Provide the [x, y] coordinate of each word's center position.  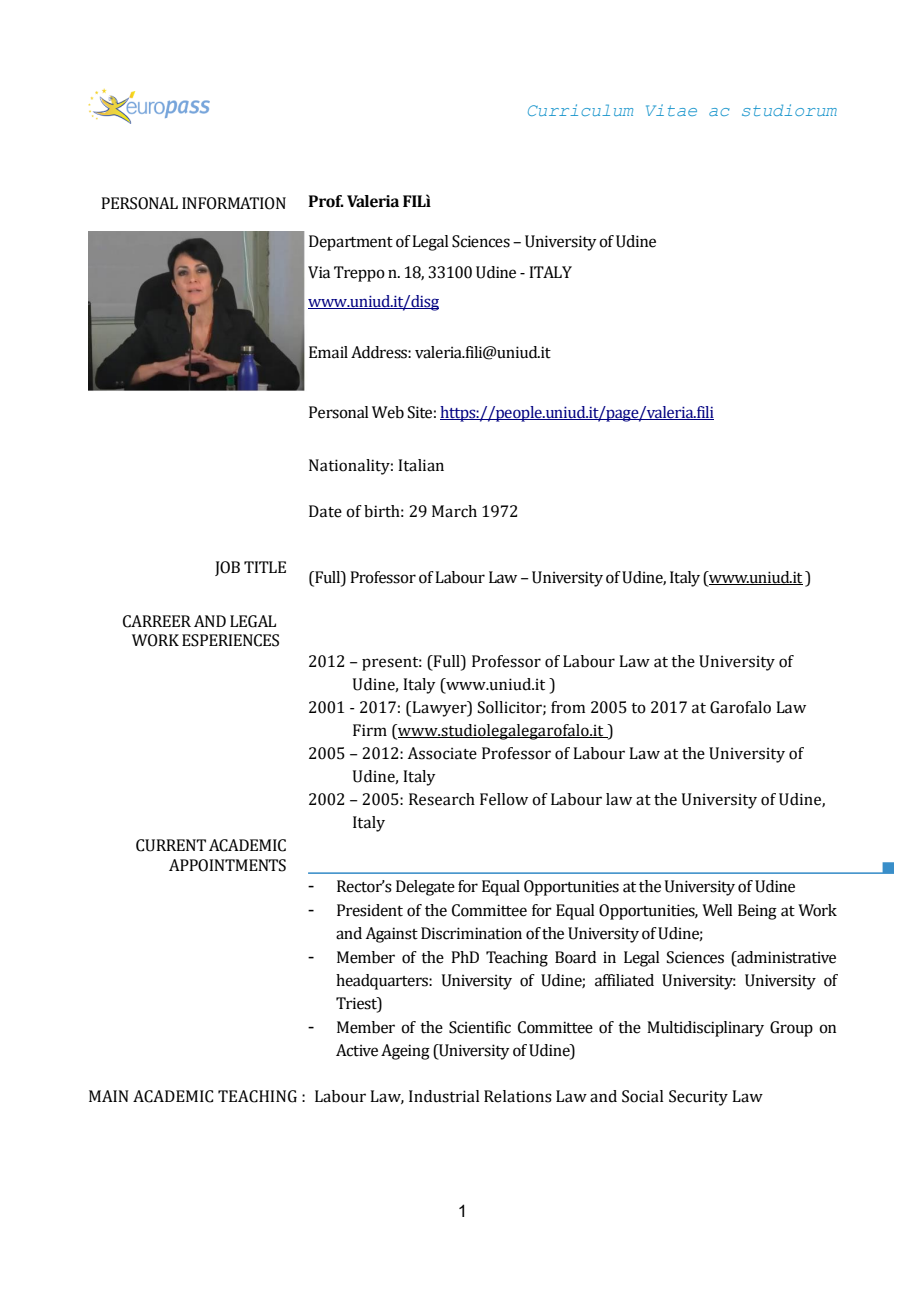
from [568, 707]
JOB [227, 568]
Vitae [671, 110]
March [454, 511]
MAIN [109, 1096]
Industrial [444, 1096]
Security [698, 1098]
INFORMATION [234, 203]
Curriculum [580, 110]
